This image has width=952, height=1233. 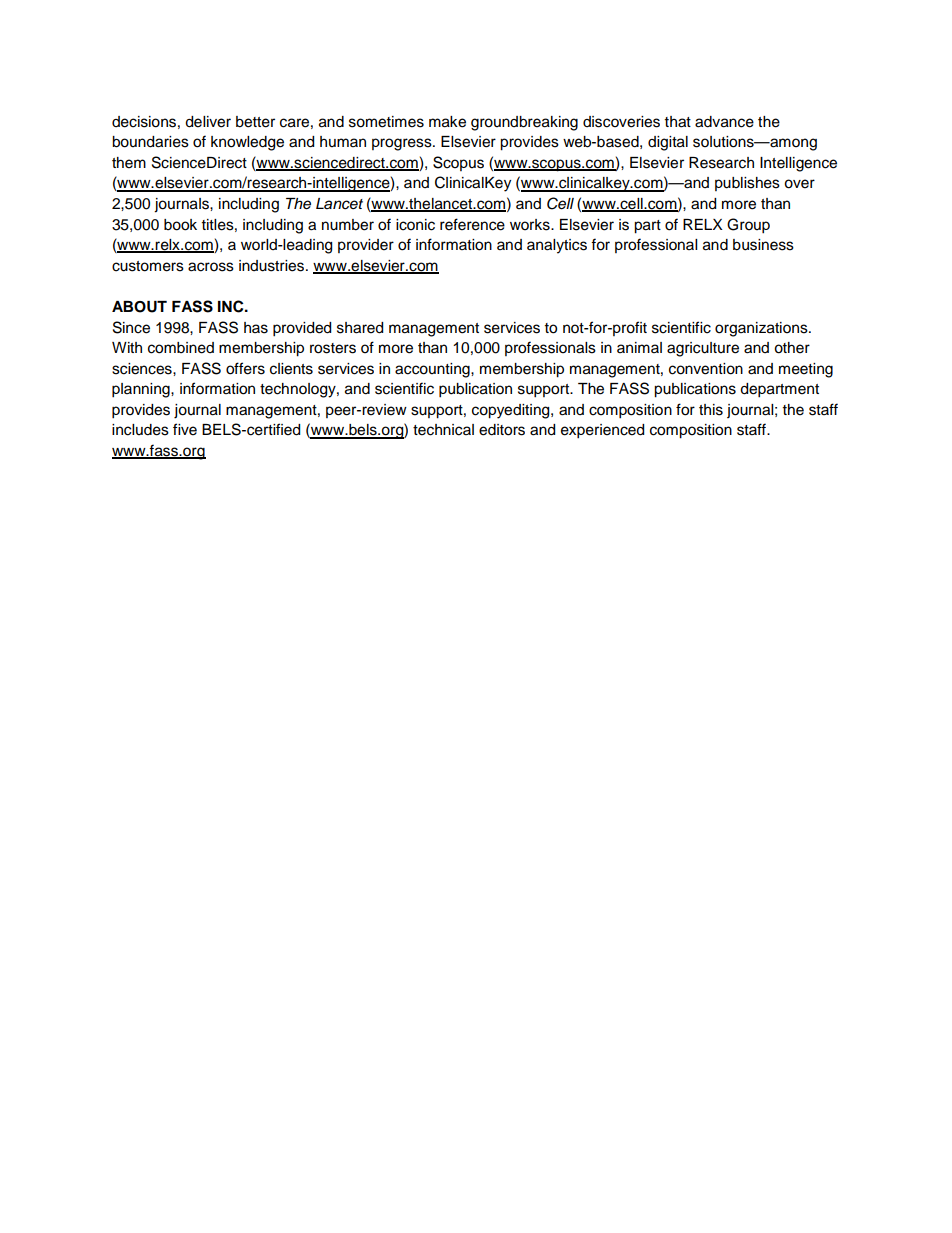 What do you see at coordinates (763, 245) in the image?
I see `business` at bounding box center [763, 245].
